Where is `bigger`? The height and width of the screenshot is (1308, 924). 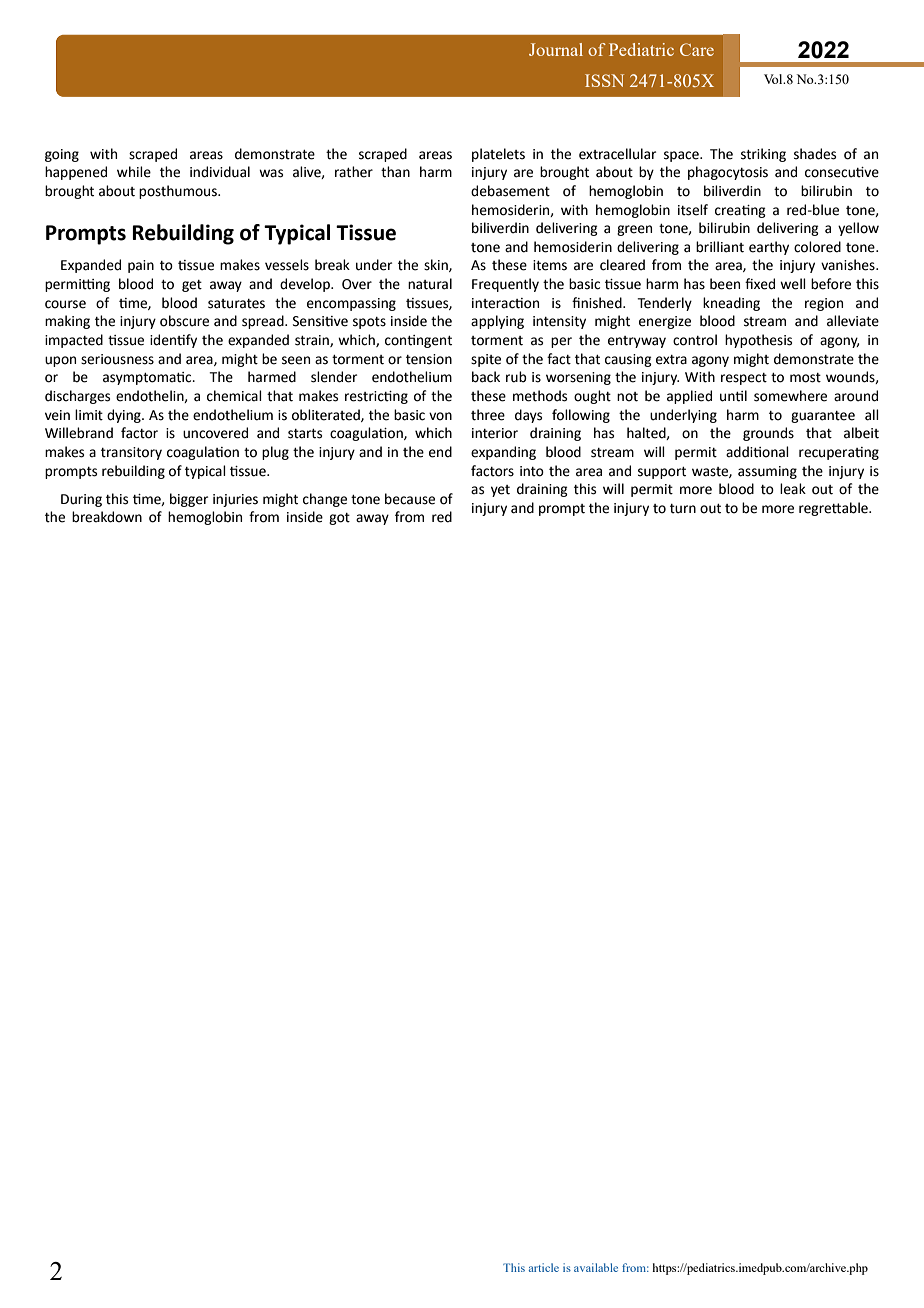 bigger is located at coordinates (189, 500).
